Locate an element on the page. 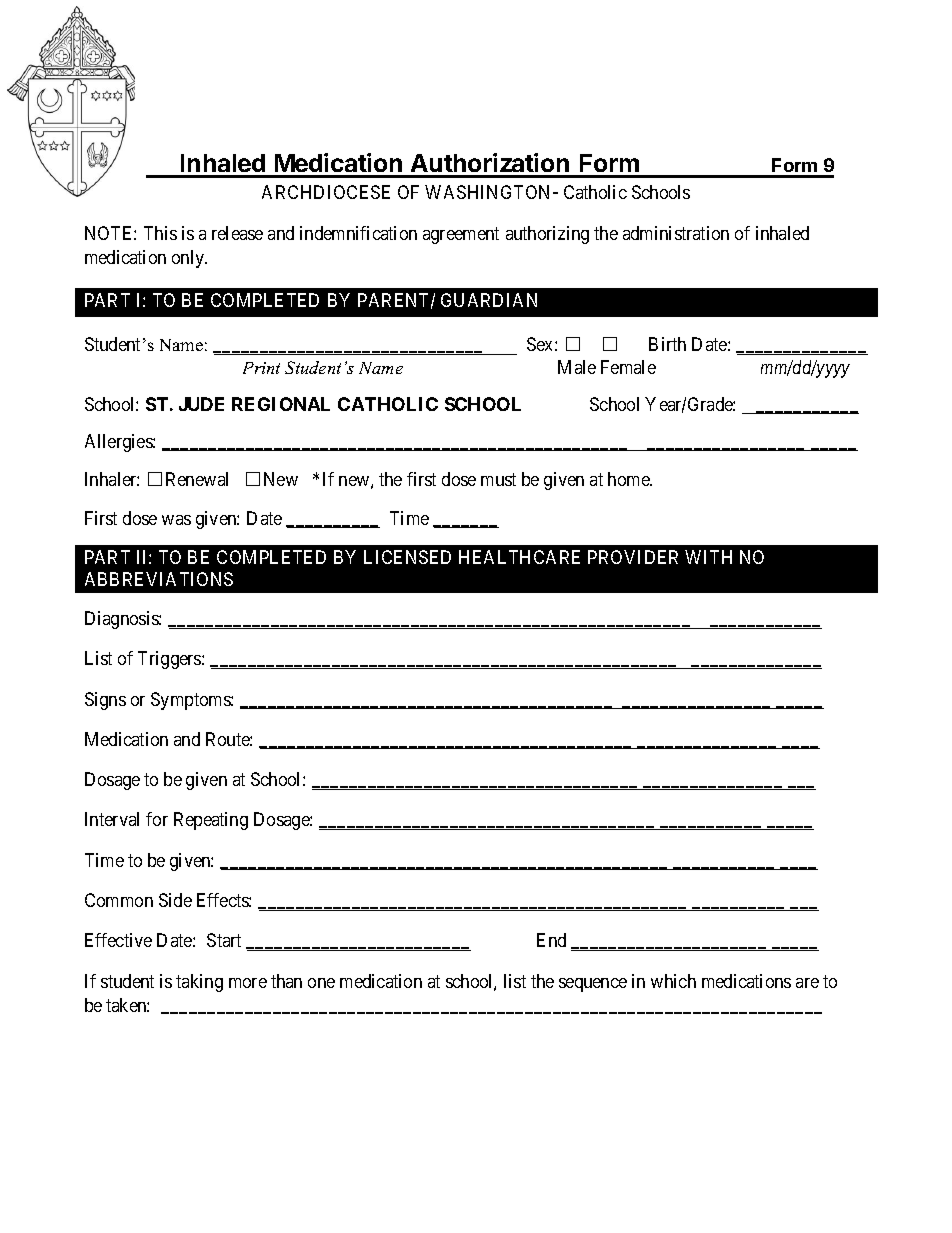 The height and width of the image is (1233, 952). PROVIDER is located at coordinates (633, 557).
